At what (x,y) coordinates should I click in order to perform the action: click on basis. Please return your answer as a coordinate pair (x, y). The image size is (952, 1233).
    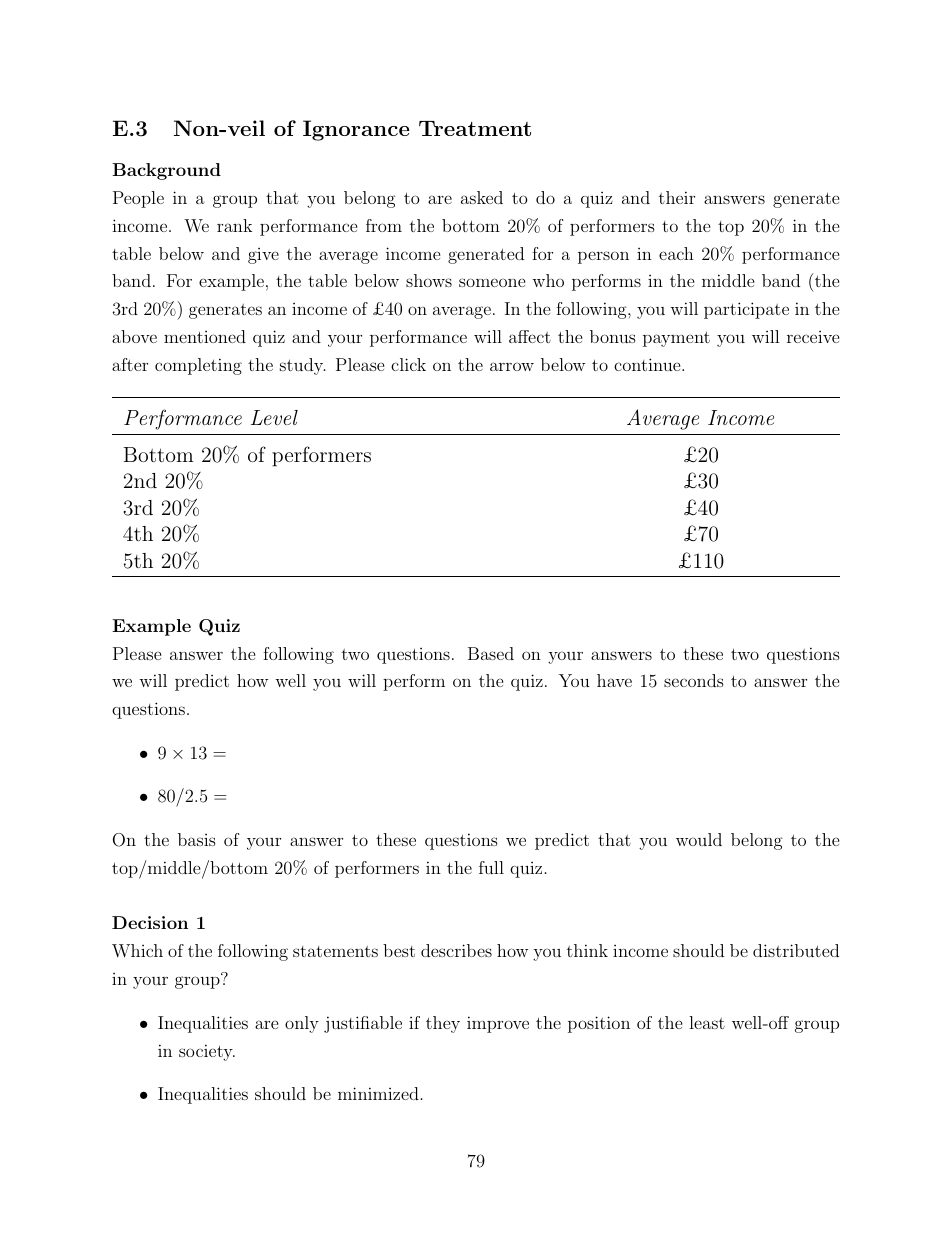
    Looking at the image, I should click on (197, 839).
